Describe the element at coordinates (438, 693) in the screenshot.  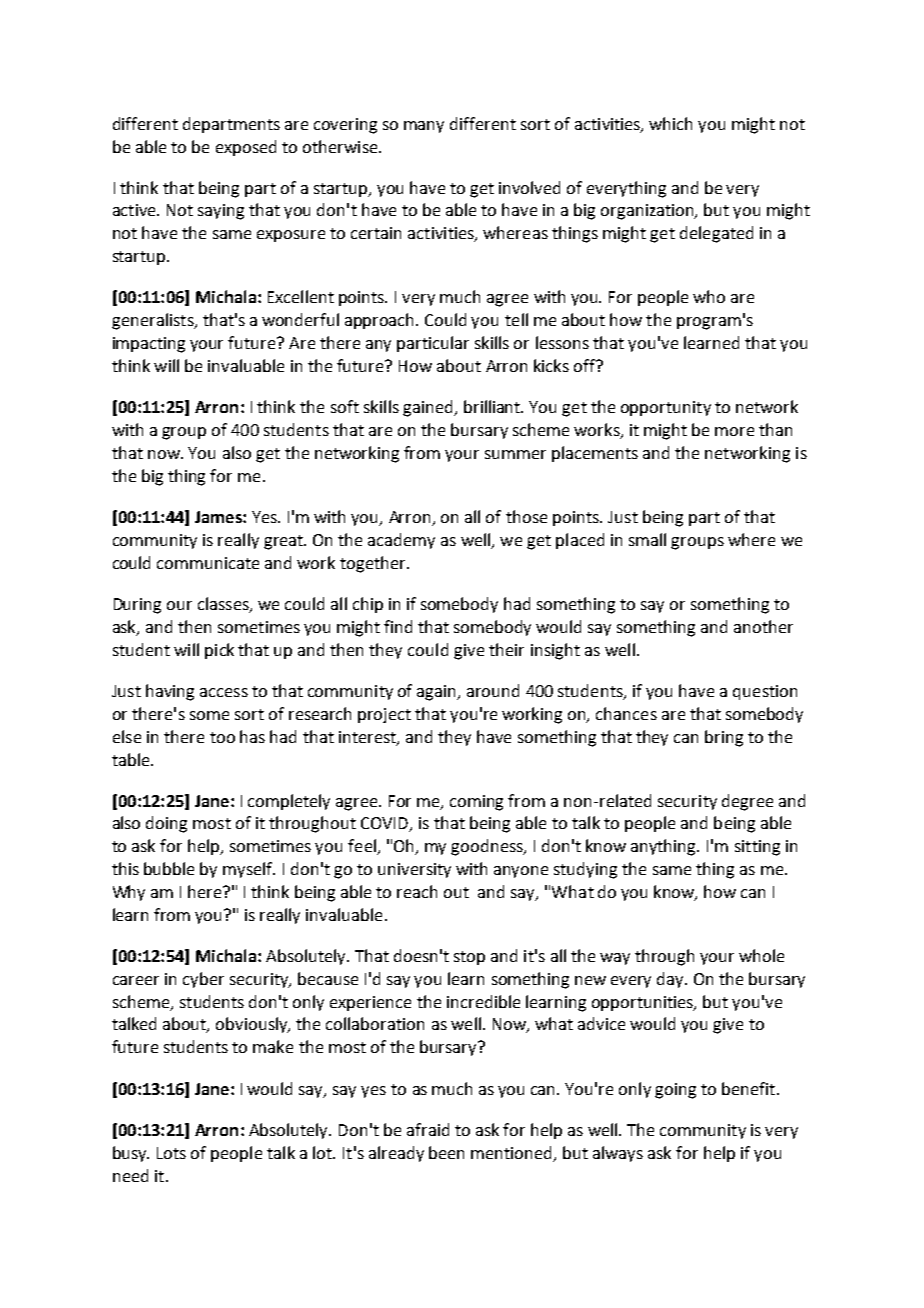
I see `again` at that location.
